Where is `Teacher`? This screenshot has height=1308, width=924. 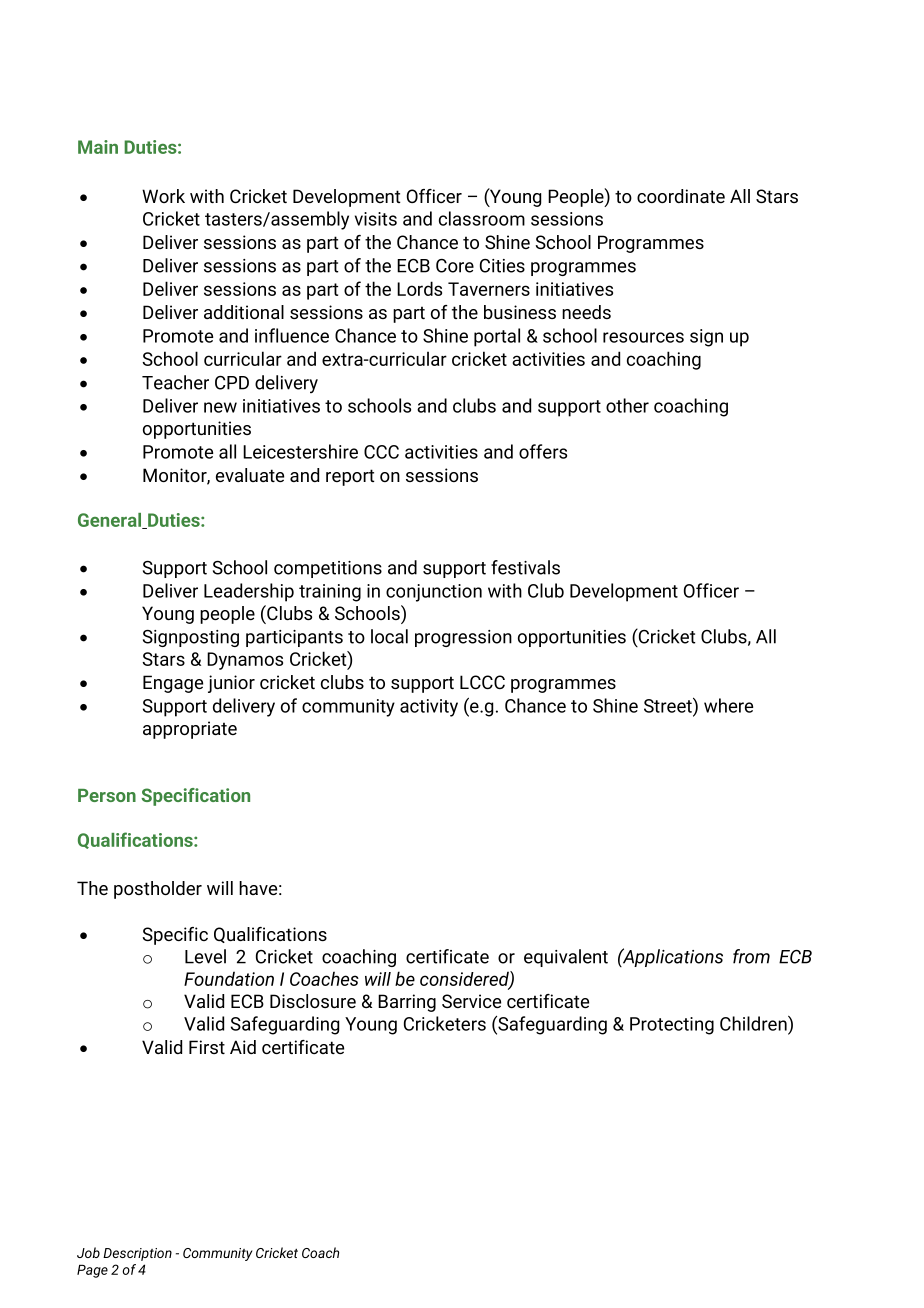 Teacher is located at coordinates (175, 382).
